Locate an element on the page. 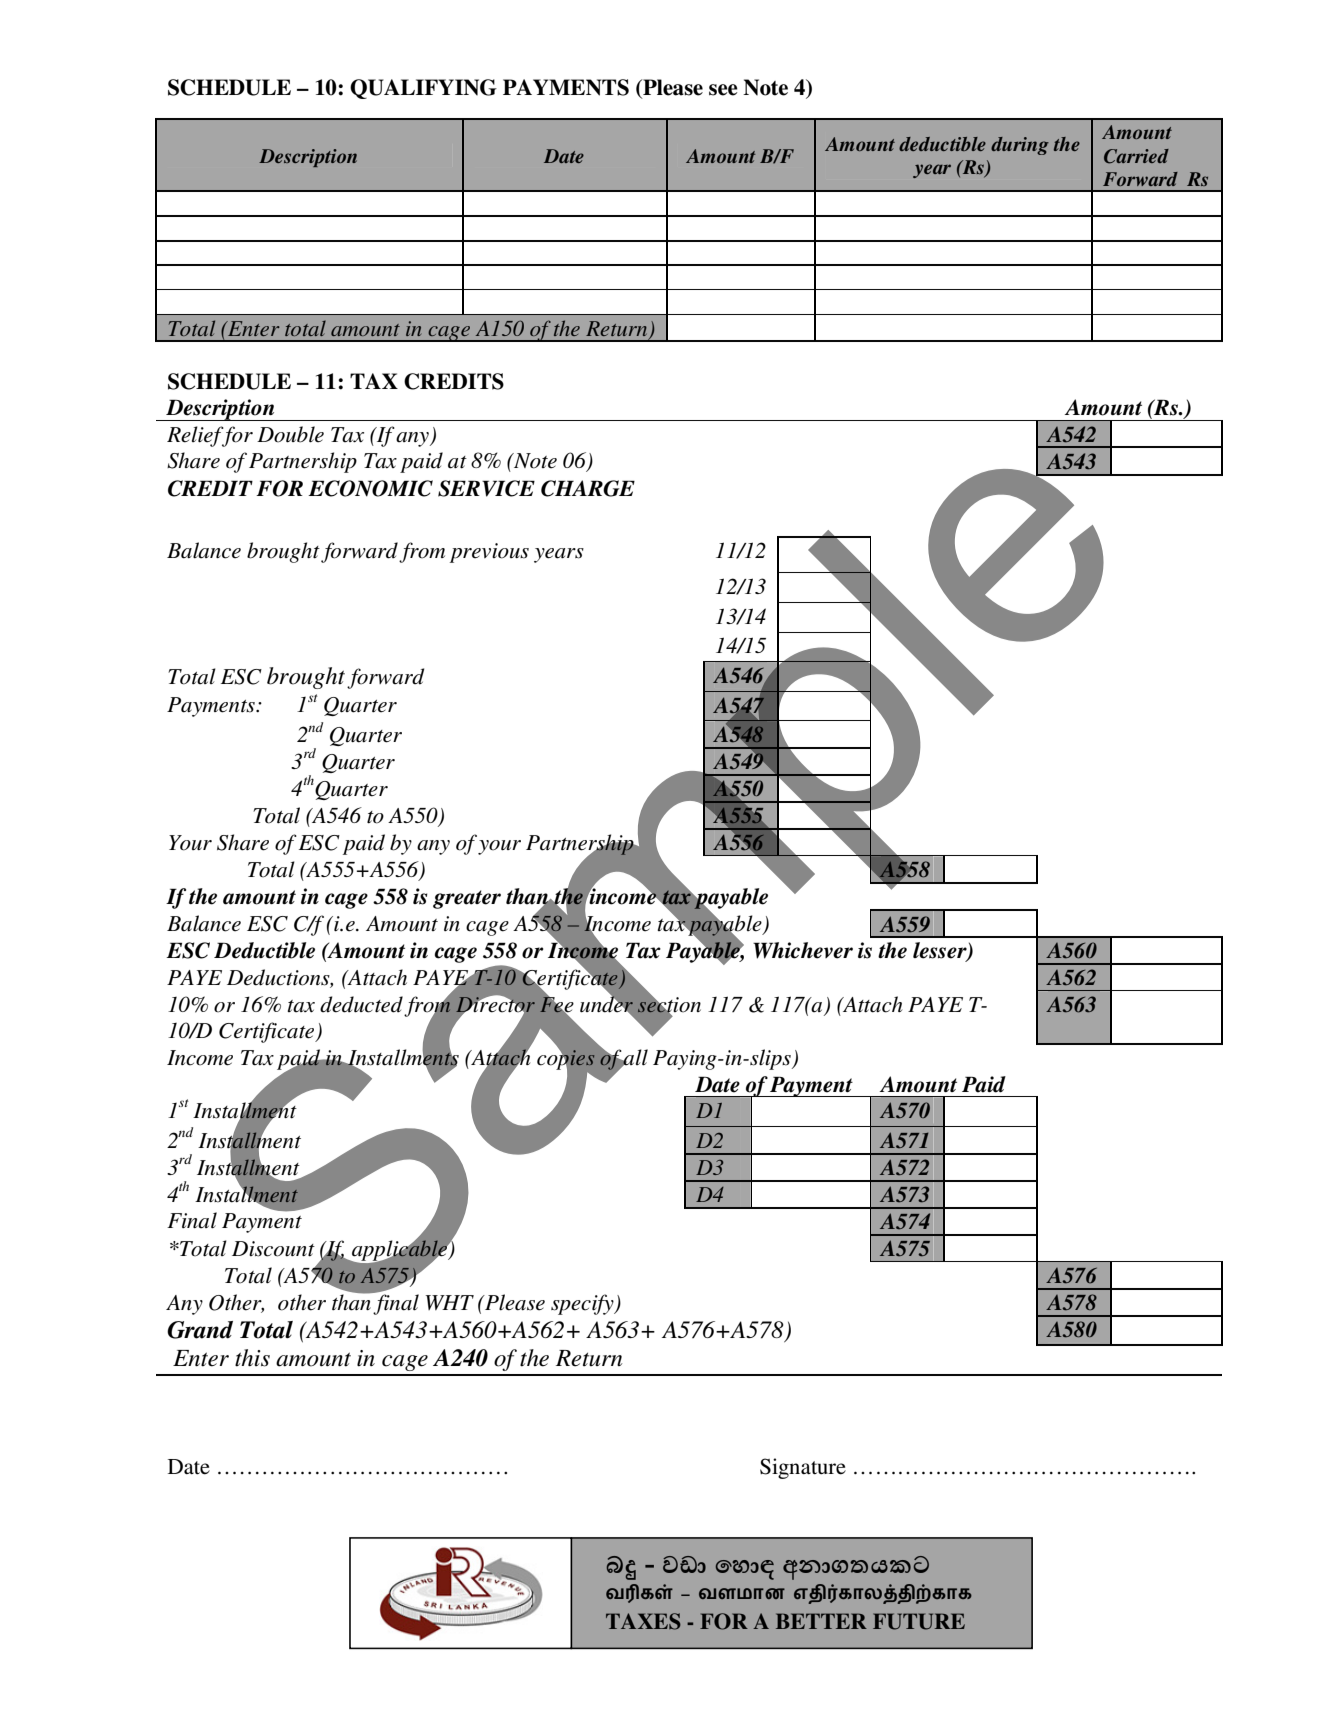 The height and width of the document is (1728, 1336). greater is located at coordinates (467, 899).
